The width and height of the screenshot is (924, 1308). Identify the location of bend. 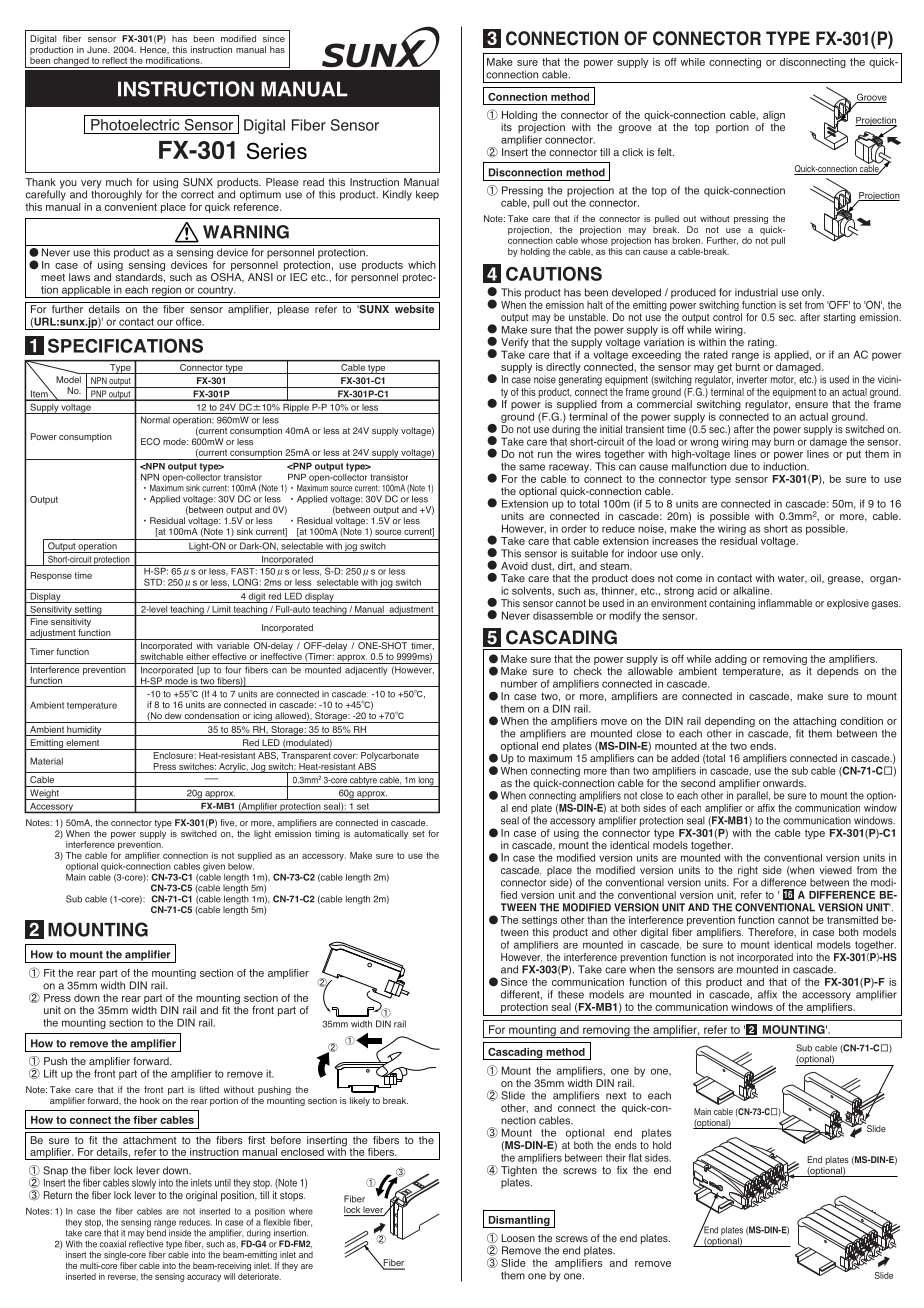
(156, 1232).
